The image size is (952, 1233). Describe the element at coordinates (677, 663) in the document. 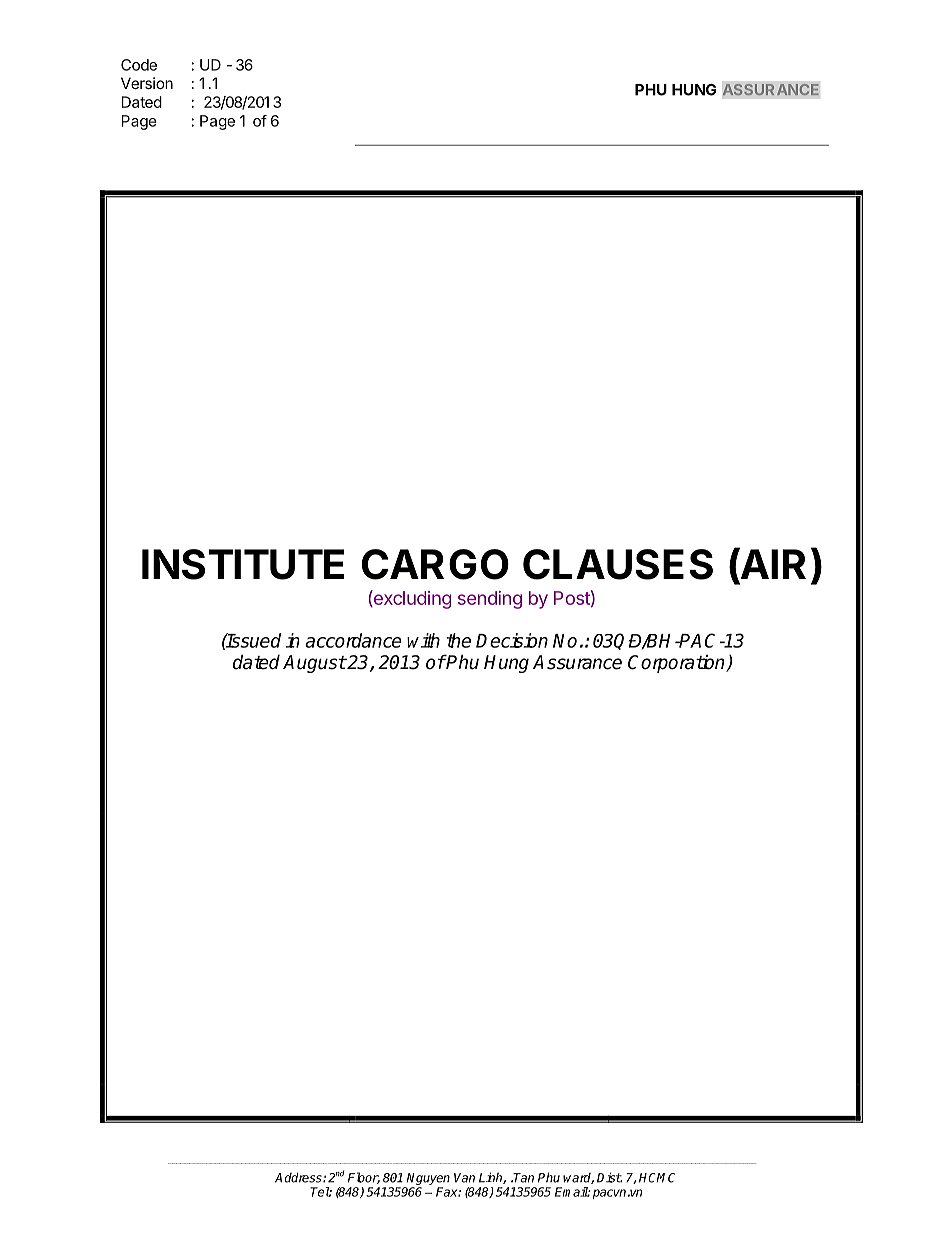

I see `Corporation` at that location.
